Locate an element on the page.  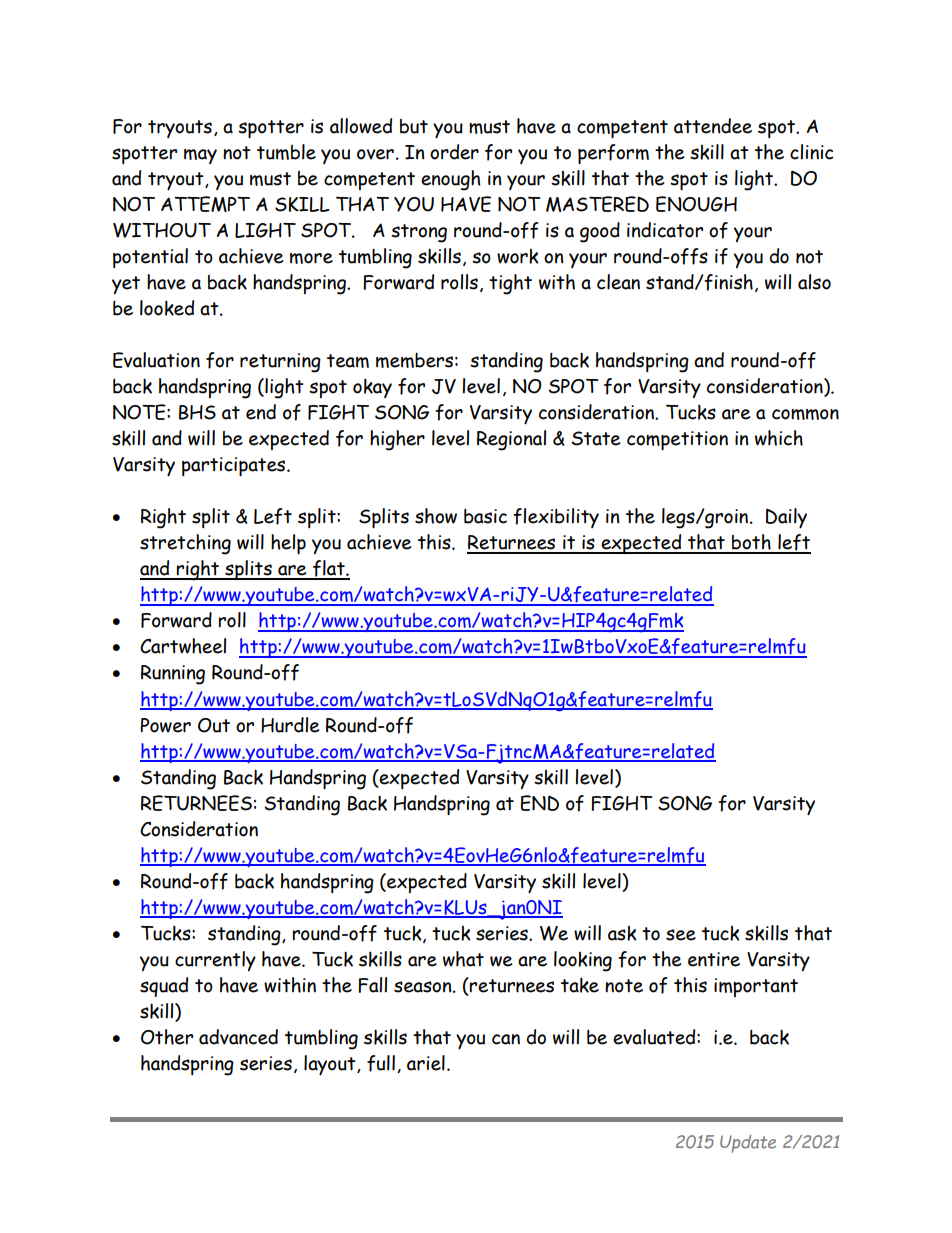
order is located at coordinates (454, 152).
